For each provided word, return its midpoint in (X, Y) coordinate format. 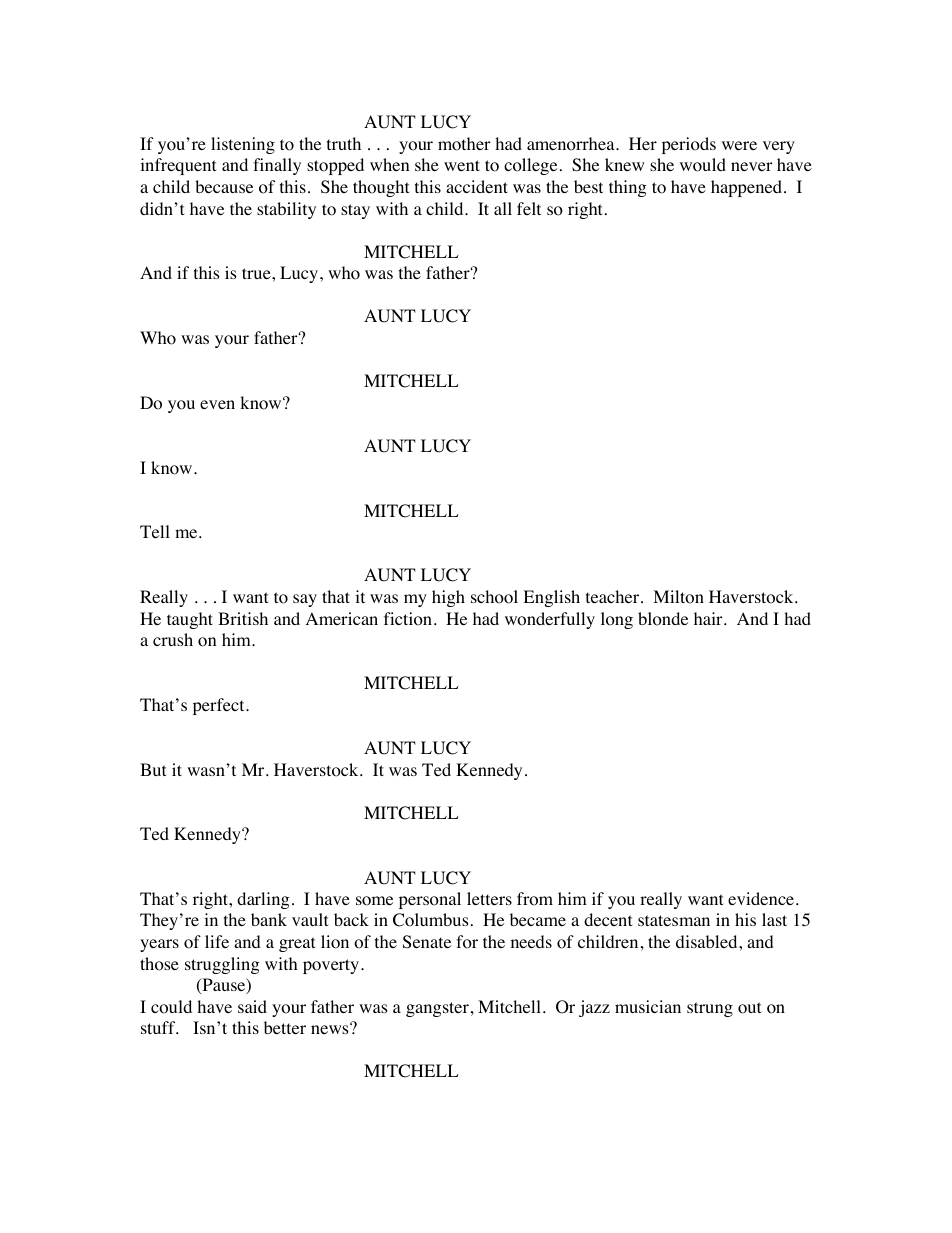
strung (710, 1009)
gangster (437, 1009)
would (703, 165)
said (252, 1006)
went (462, 165)
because (224, 186)
